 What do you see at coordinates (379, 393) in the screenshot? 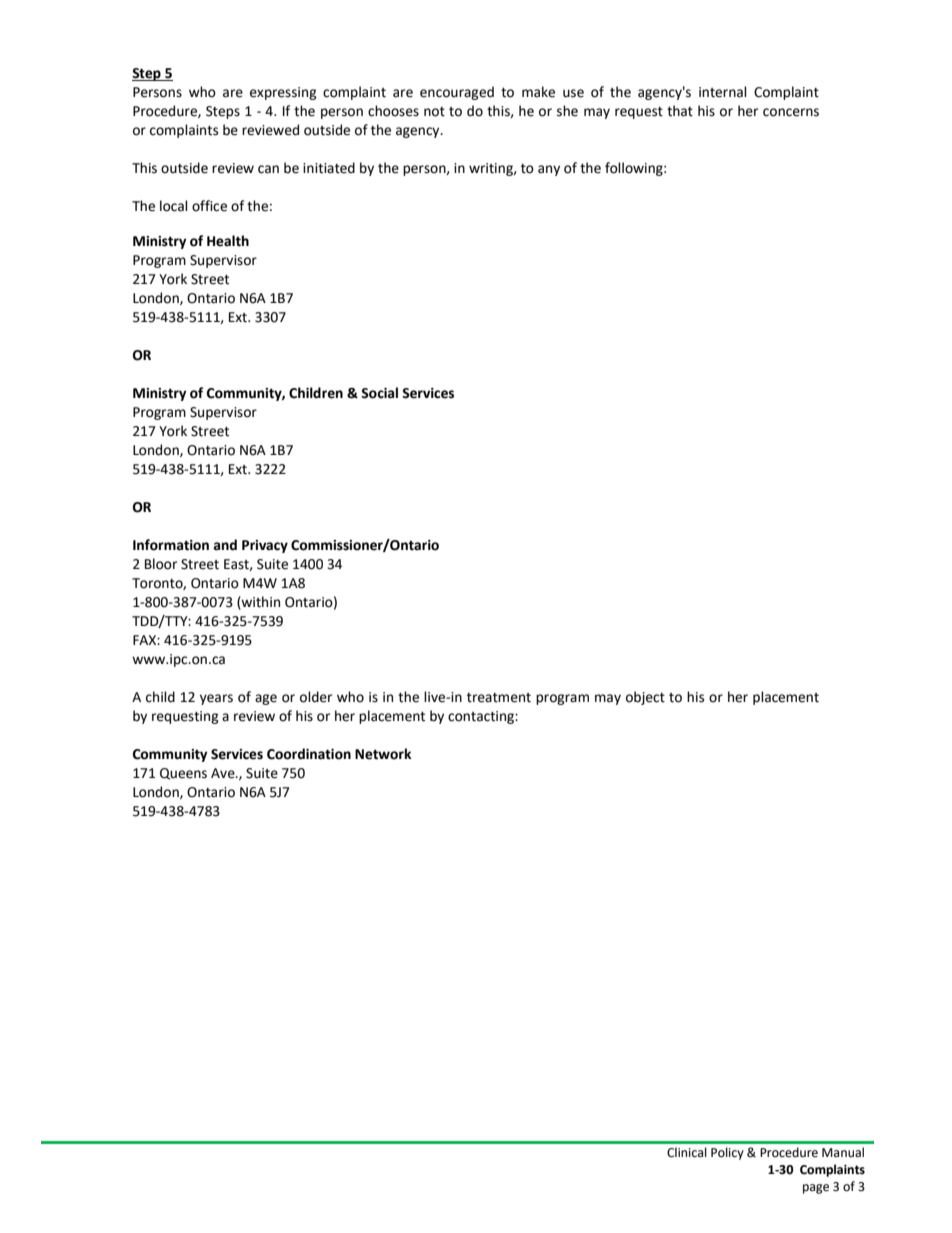
I see `Social` at bounding box center [379, 393].
